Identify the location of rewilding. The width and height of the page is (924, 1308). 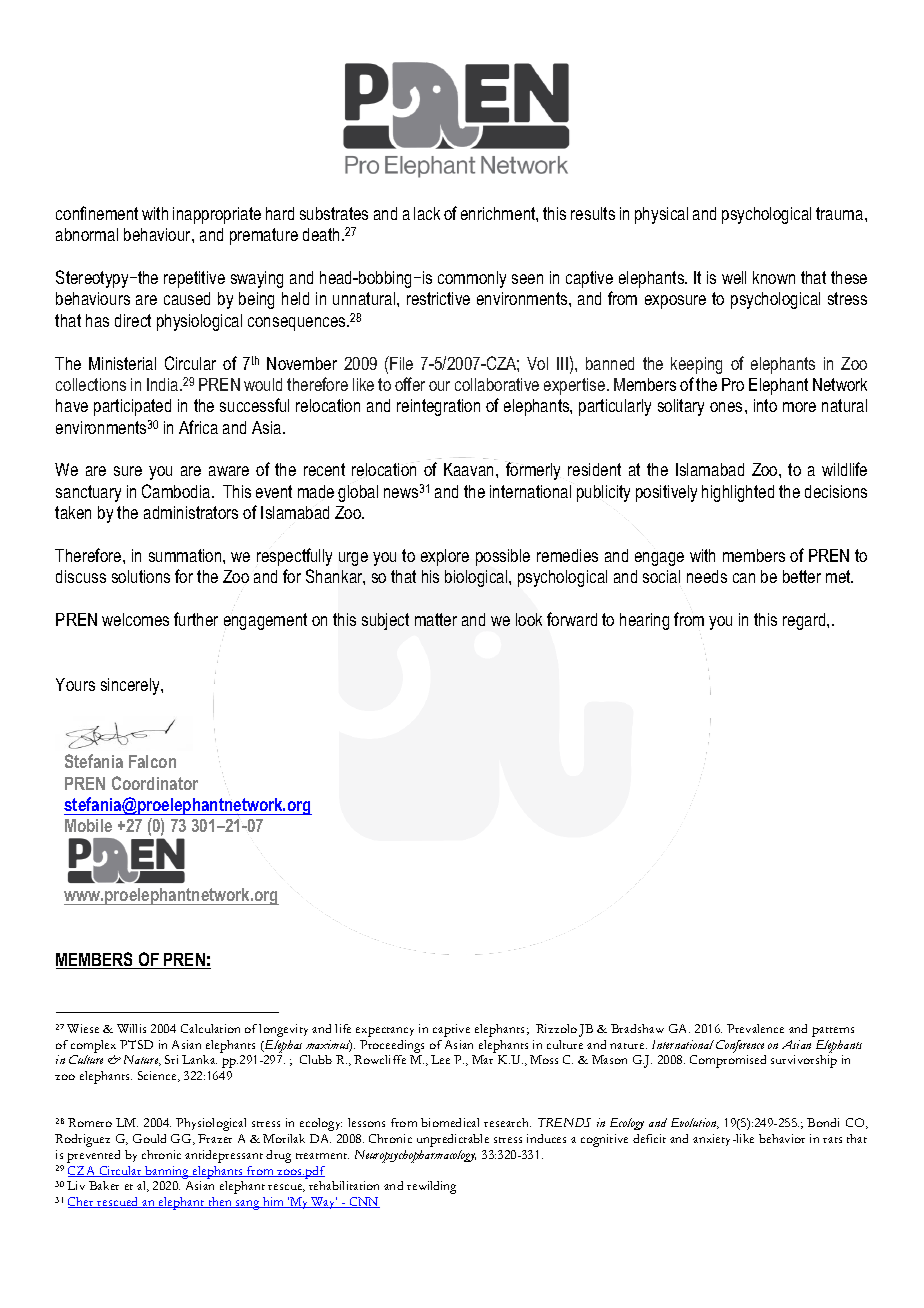
(431, 1187).
